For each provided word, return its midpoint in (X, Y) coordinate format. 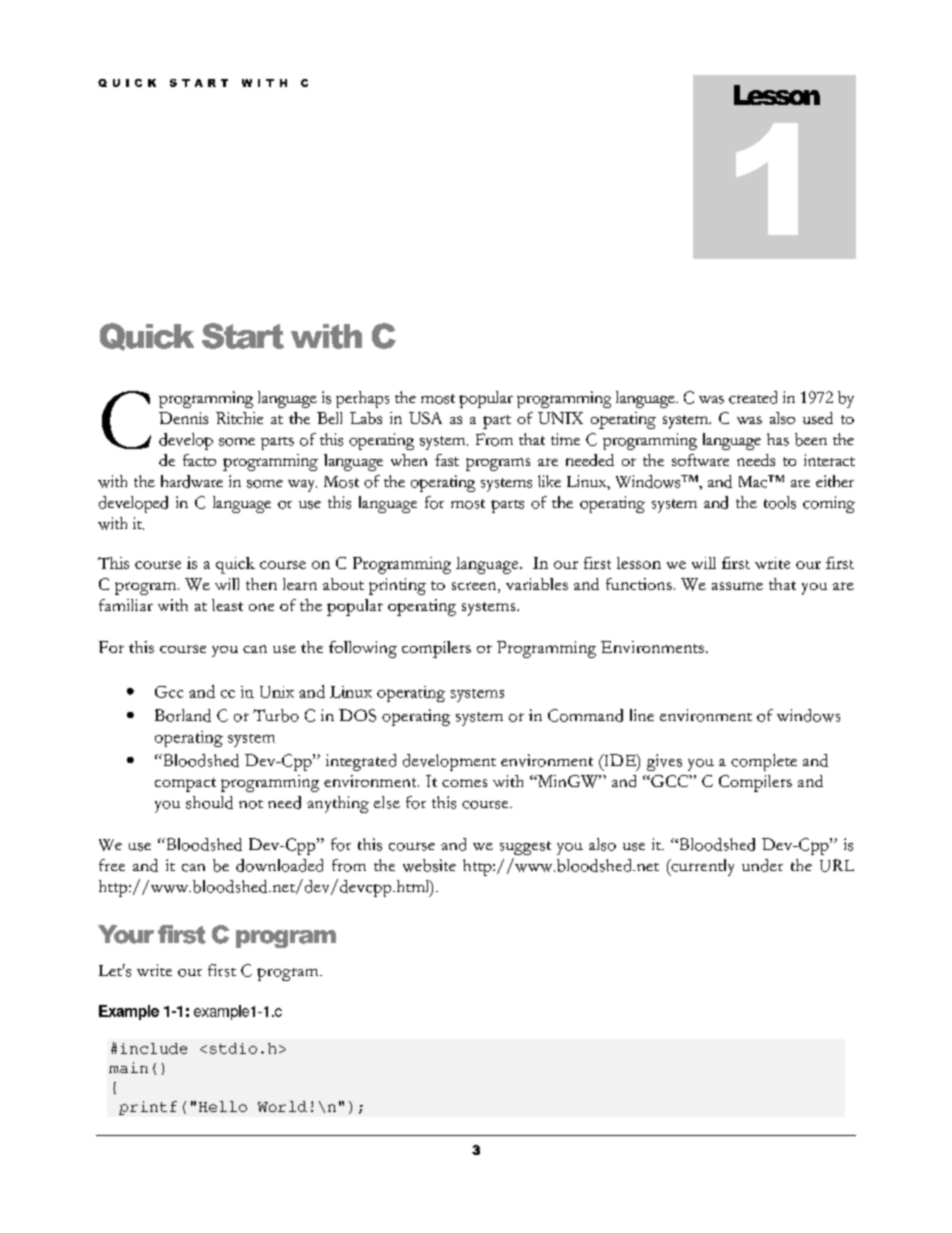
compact (185, 785)
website (429, 865)
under (762, 865)
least (227, 605)
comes (464, 783)
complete (764, 762)
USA (425, 418)
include (154, 1048)
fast (447, 460)
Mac (754, 481)
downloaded (279, 865)
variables (537, 584)
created (753, 397)
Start (243, 336)
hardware (192, 481)
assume (737, 586)
